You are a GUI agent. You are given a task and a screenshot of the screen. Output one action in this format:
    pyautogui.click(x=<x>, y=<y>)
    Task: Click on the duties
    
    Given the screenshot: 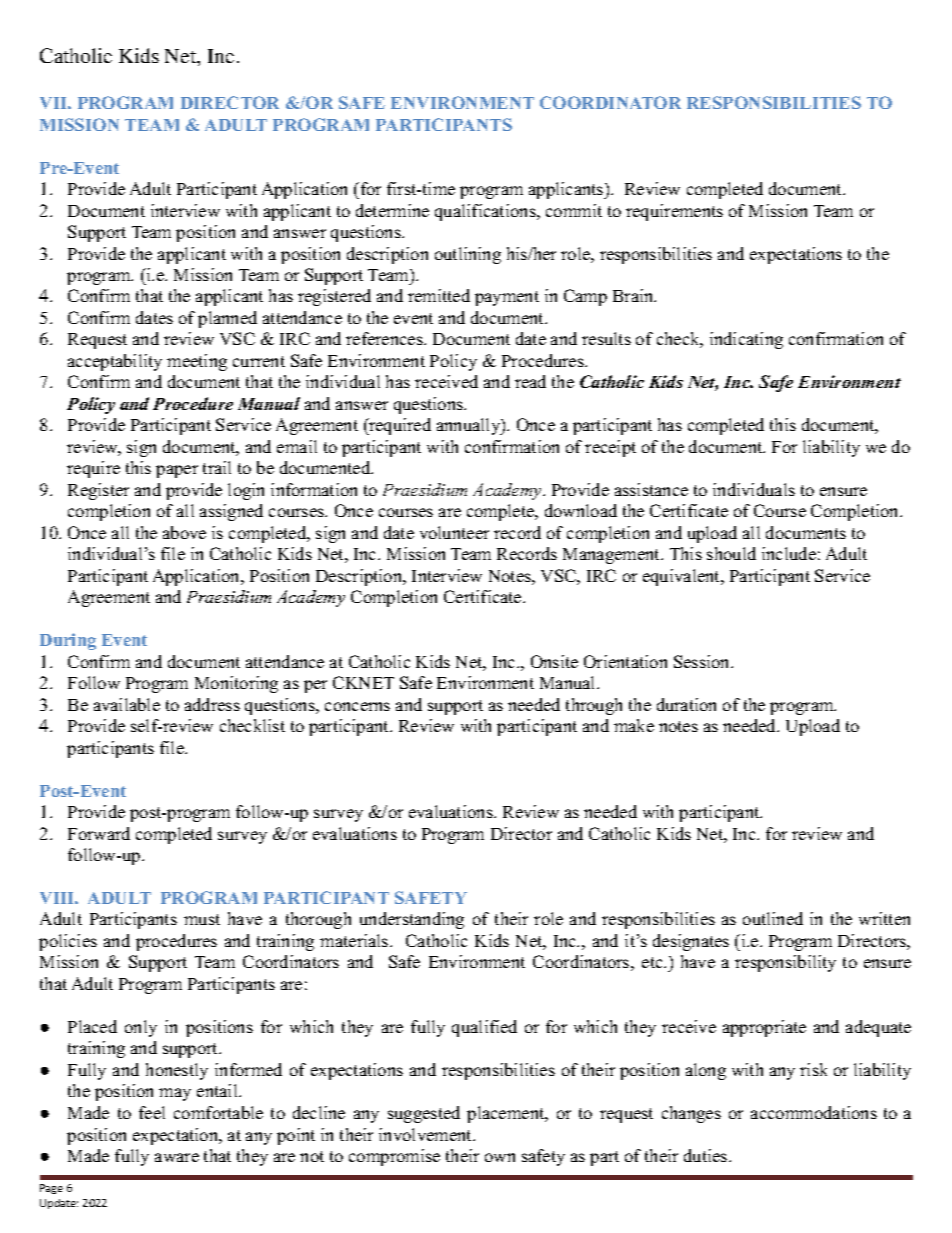 What is the action you would take?
    pyautogui.click(x=705, y=1155)
